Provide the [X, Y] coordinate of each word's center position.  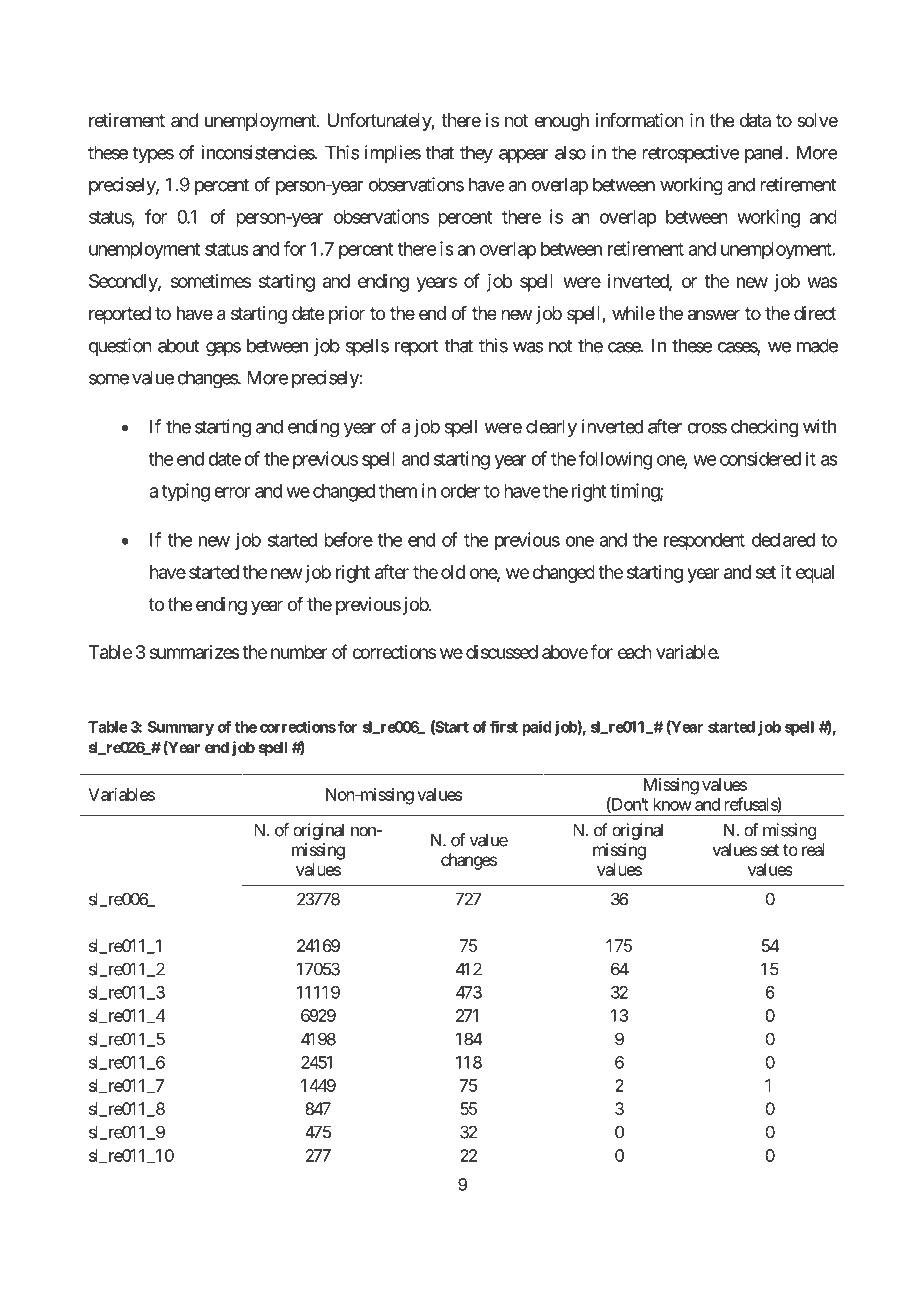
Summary [181, 728]
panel [763, 154]
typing [185, 492]
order [460, 491]
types [153, 154]
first [504, 726]
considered [760, 458]
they [476, 154]
